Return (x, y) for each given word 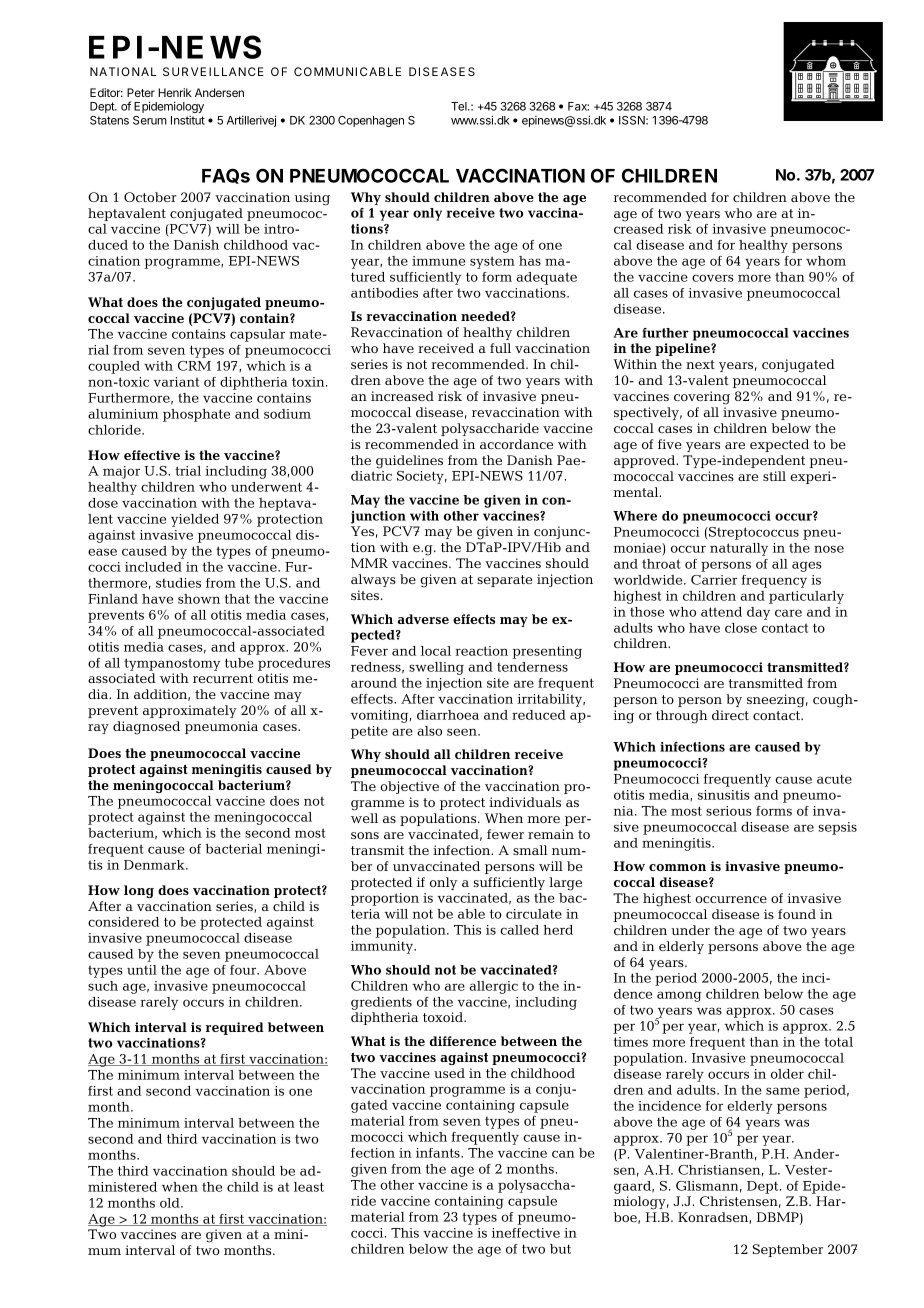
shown (199, 599)
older (787, 1074)
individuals (525, 802)
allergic (493, 987)
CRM (194, 366)
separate (505, 581)
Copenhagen (371, 121)
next (700, 364)
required (235, 1028)
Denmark (155, 865)
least (309, 1187)
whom (826, 261)
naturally (739, 549)
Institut (188, 120)
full (500, 348)
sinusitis (724, 795)
